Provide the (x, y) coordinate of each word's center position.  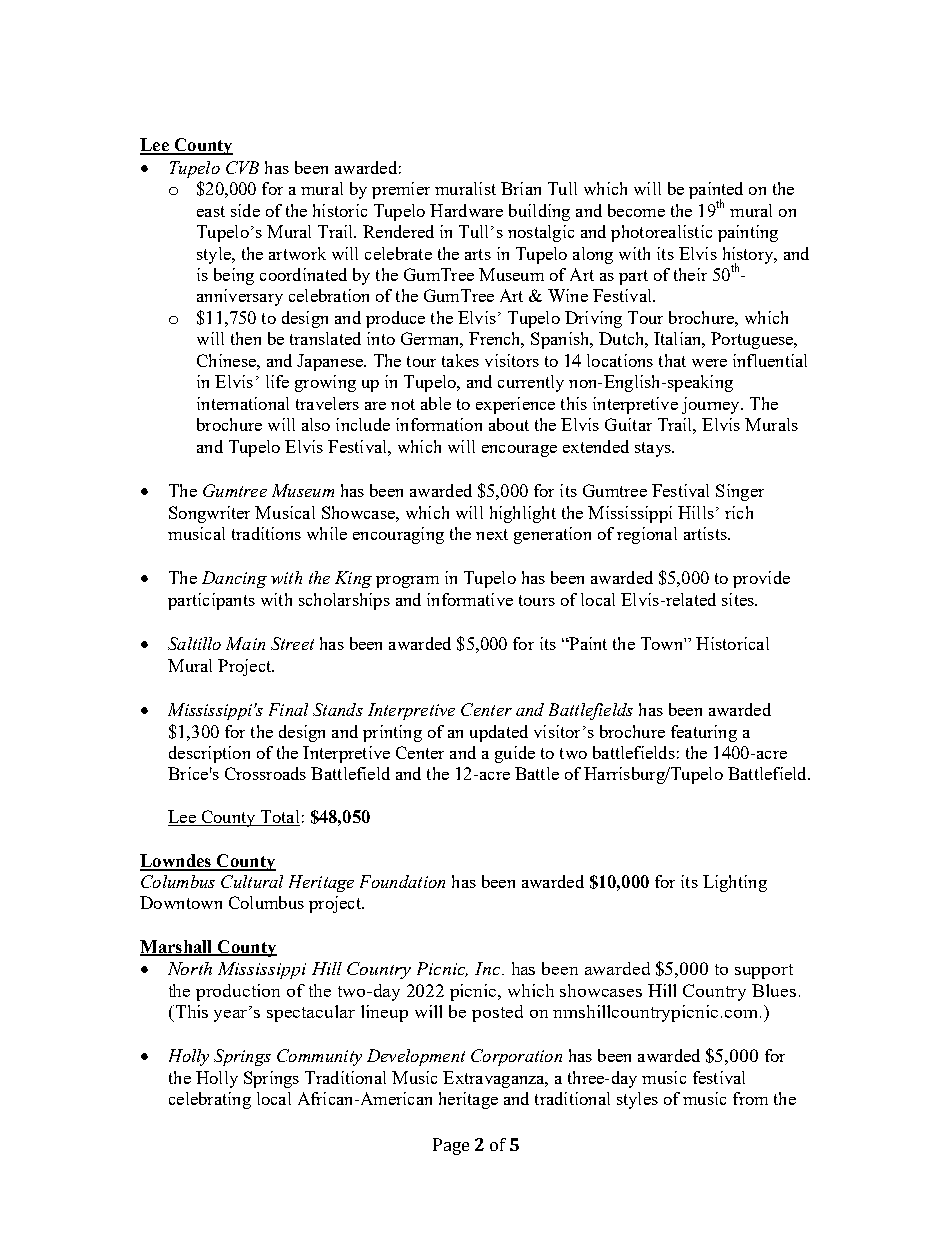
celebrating (210, 1100)
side (245, 210)
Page (451, 1146)
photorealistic (661, 233)
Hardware (466, 210)
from (750, 1098)
